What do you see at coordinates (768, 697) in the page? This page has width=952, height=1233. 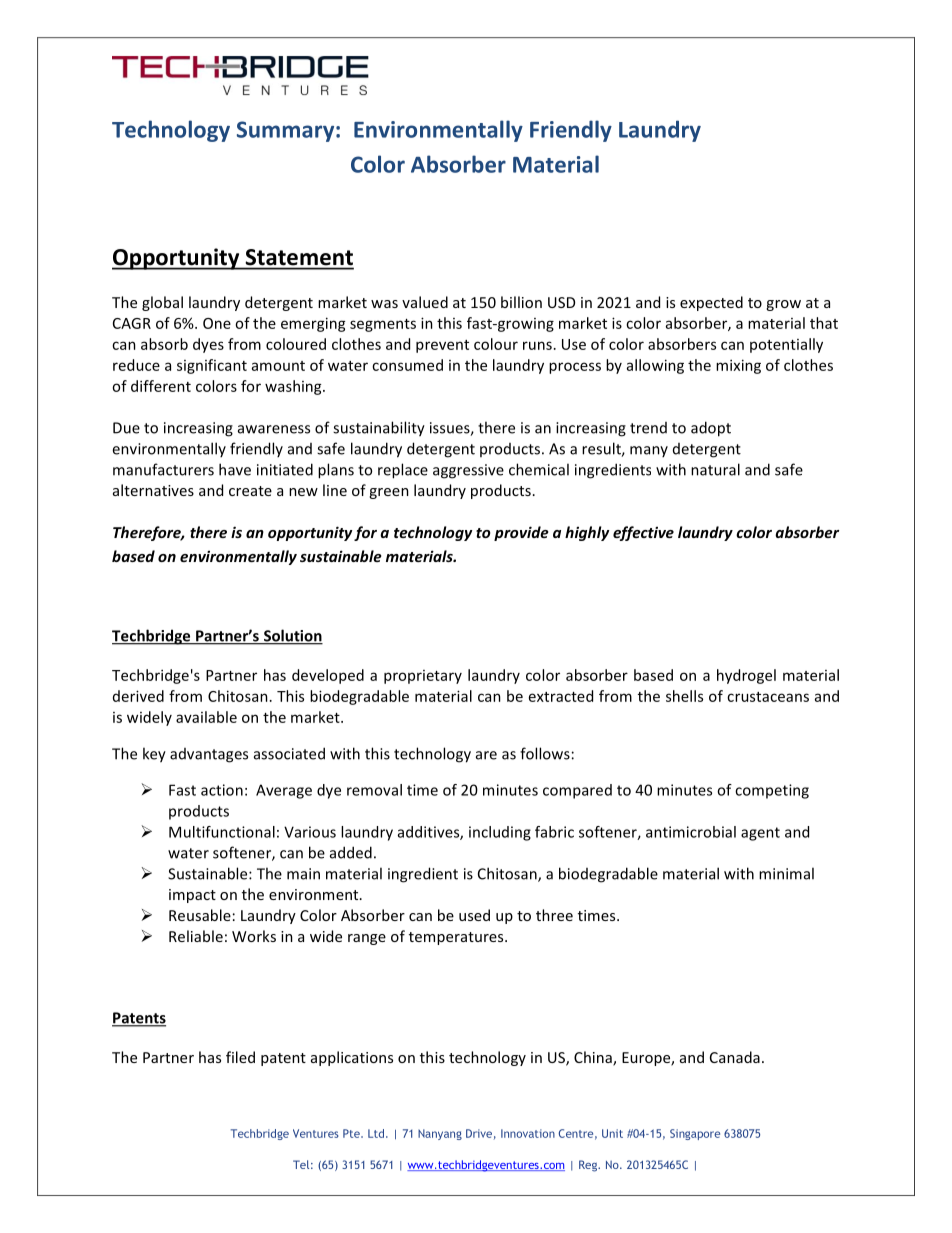 I see `crustaceans` at bounding box center [768, 697].
